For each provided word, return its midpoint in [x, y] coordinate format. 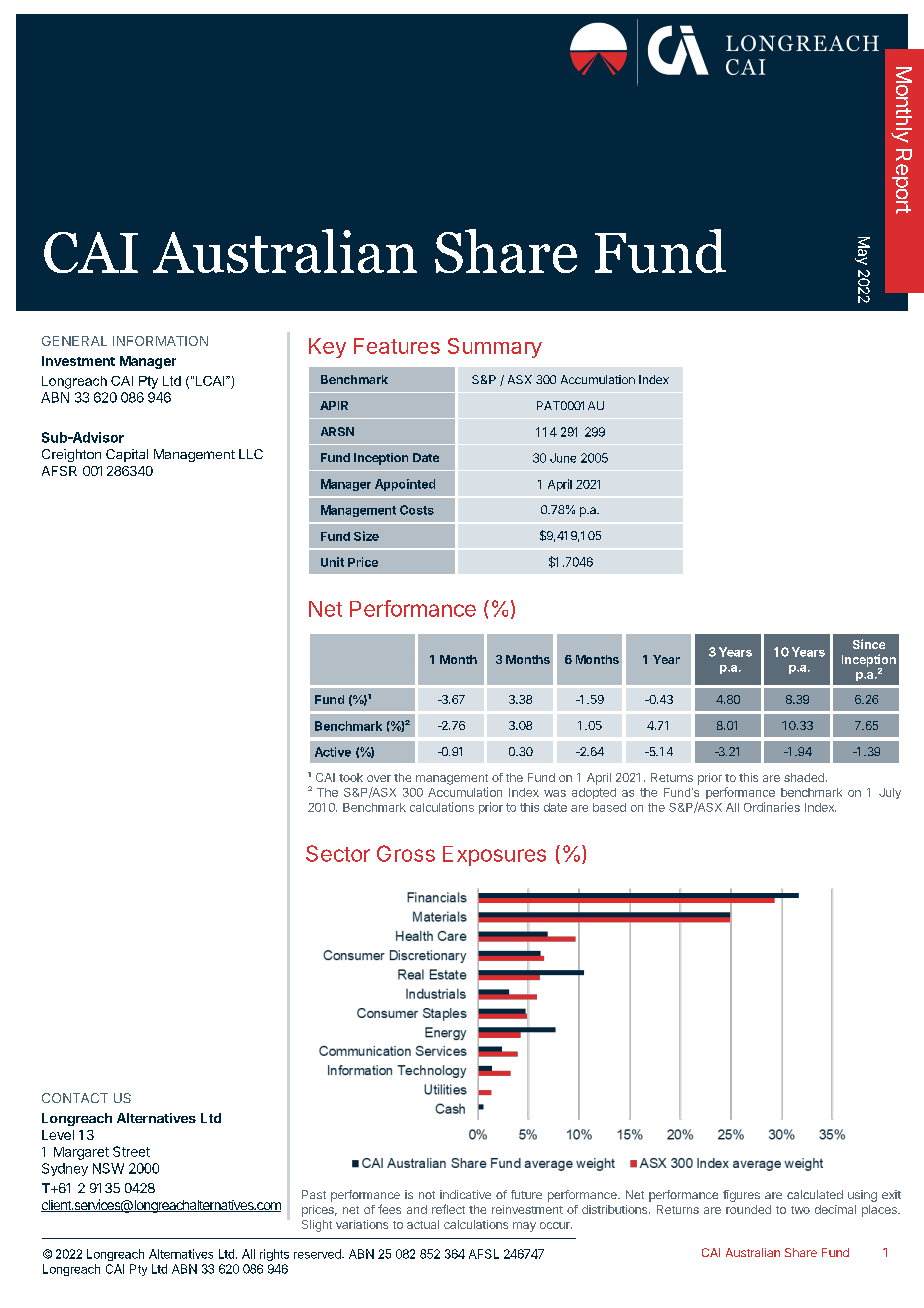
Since [869, 644]
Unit [332, 562]
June [563, 458]
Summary [495, 348]
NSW [108, 1168]
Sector [338, 853]
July [890, 793]
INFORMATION [160, 341]
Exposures [494, 856]
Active [333, 752]
